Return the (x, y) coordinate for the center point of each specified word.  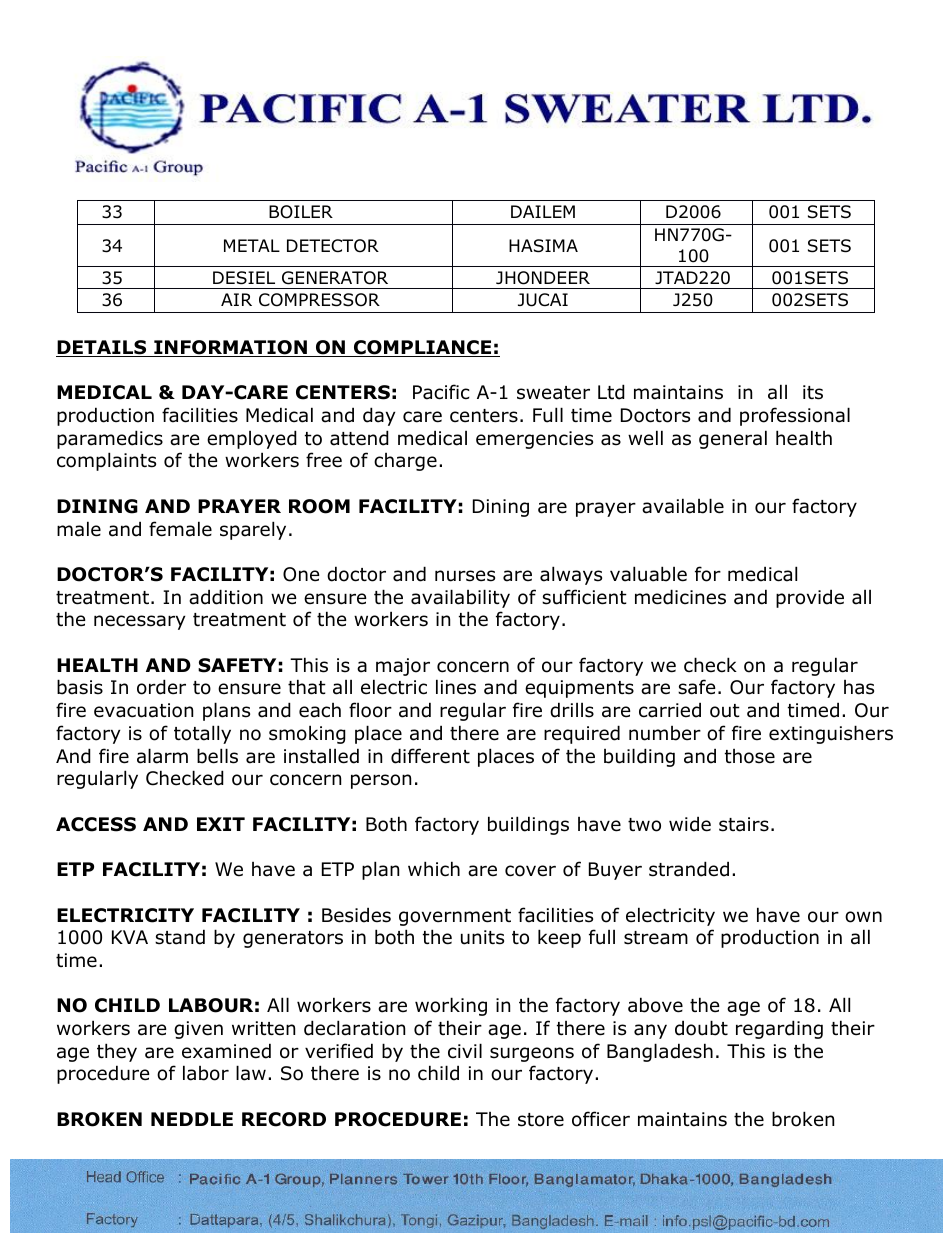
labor (206, 1073)
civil (465, 1051)
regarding (779, 1029)
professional (795, 416)
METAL (252, 245)
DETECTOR (333, 246)
